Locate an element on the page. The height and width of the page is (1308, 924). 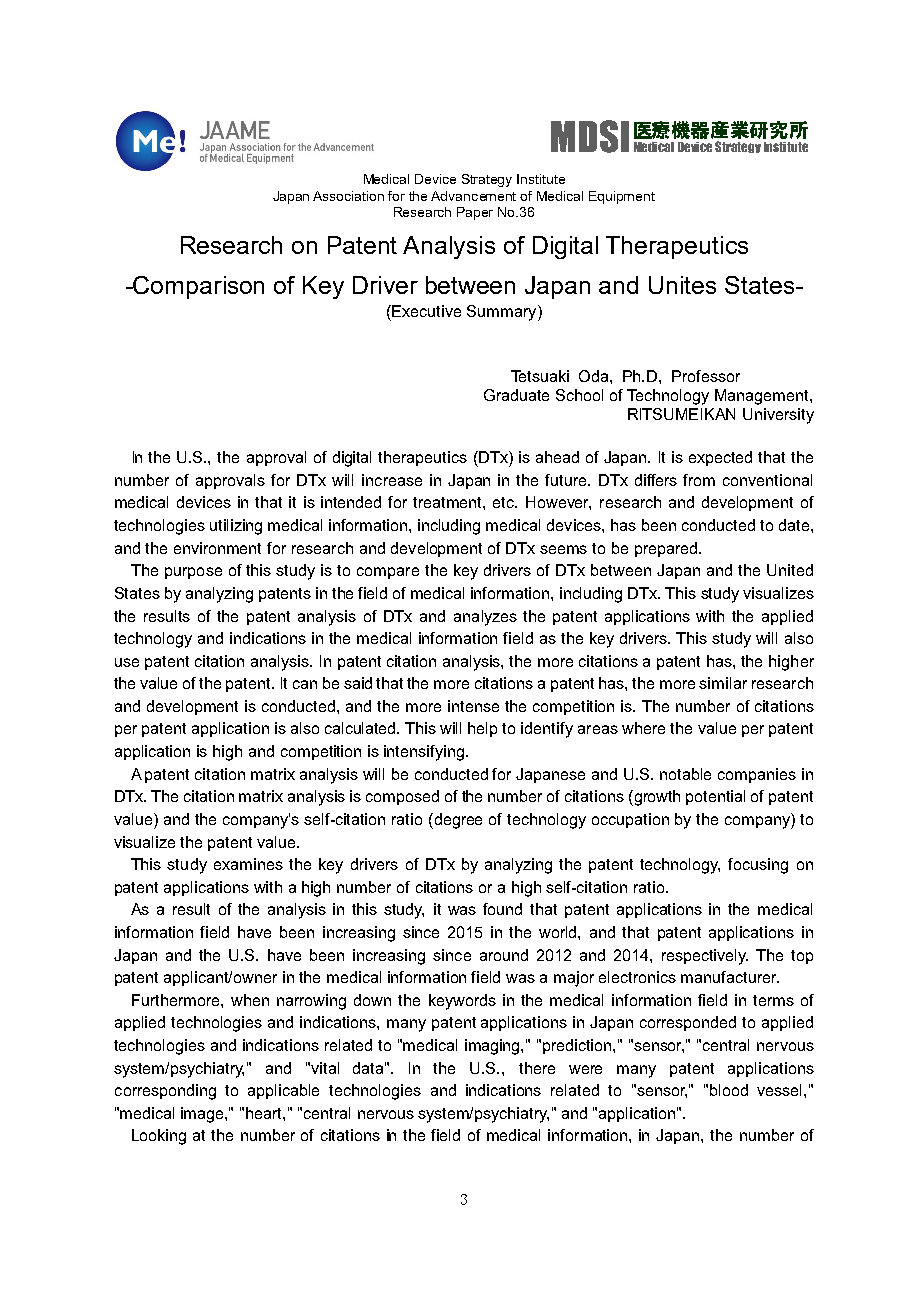
use is located at coordinates (127, 662).
